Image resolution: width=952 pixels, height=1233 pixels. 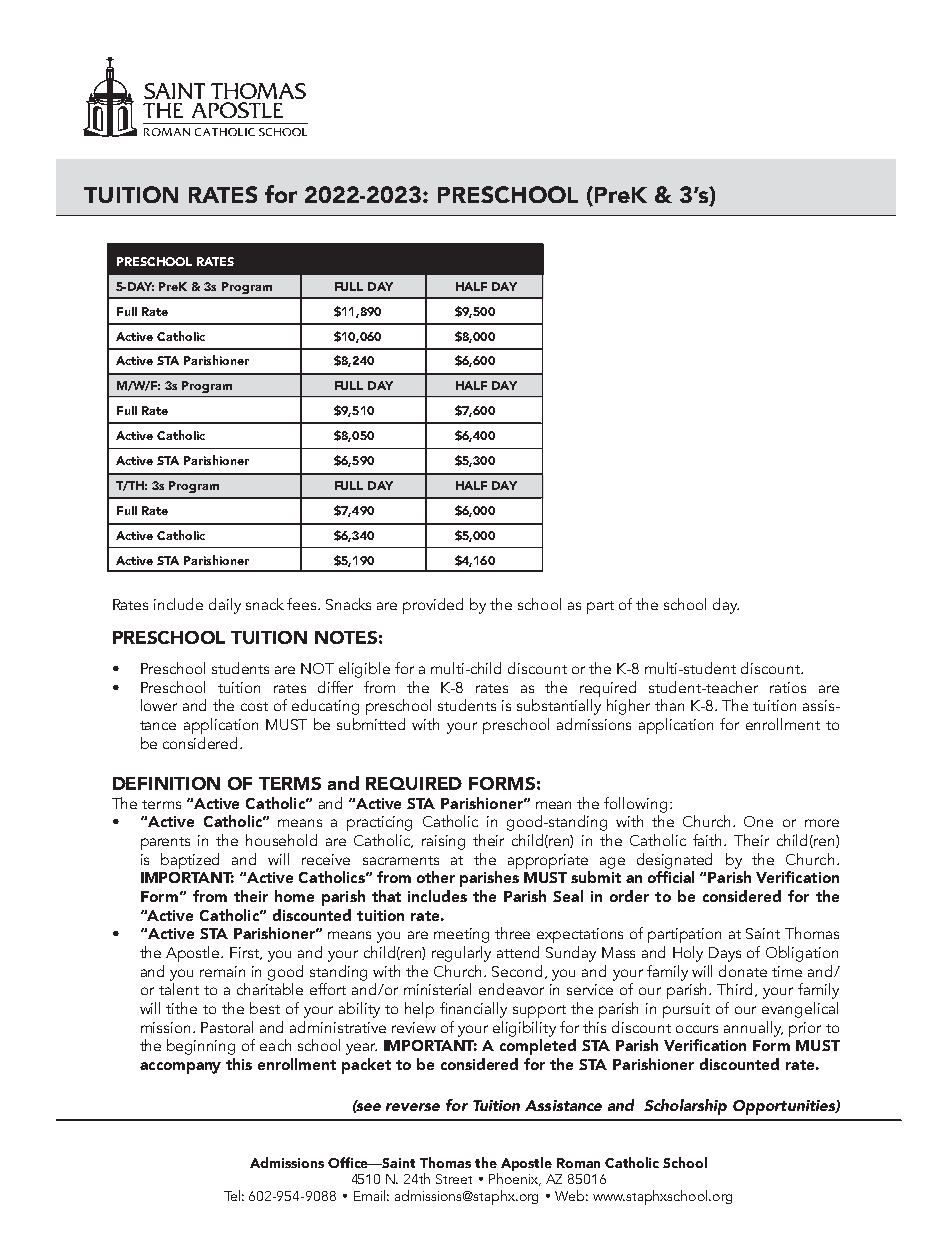 I want to click on home, so click(x=294, y=896).
